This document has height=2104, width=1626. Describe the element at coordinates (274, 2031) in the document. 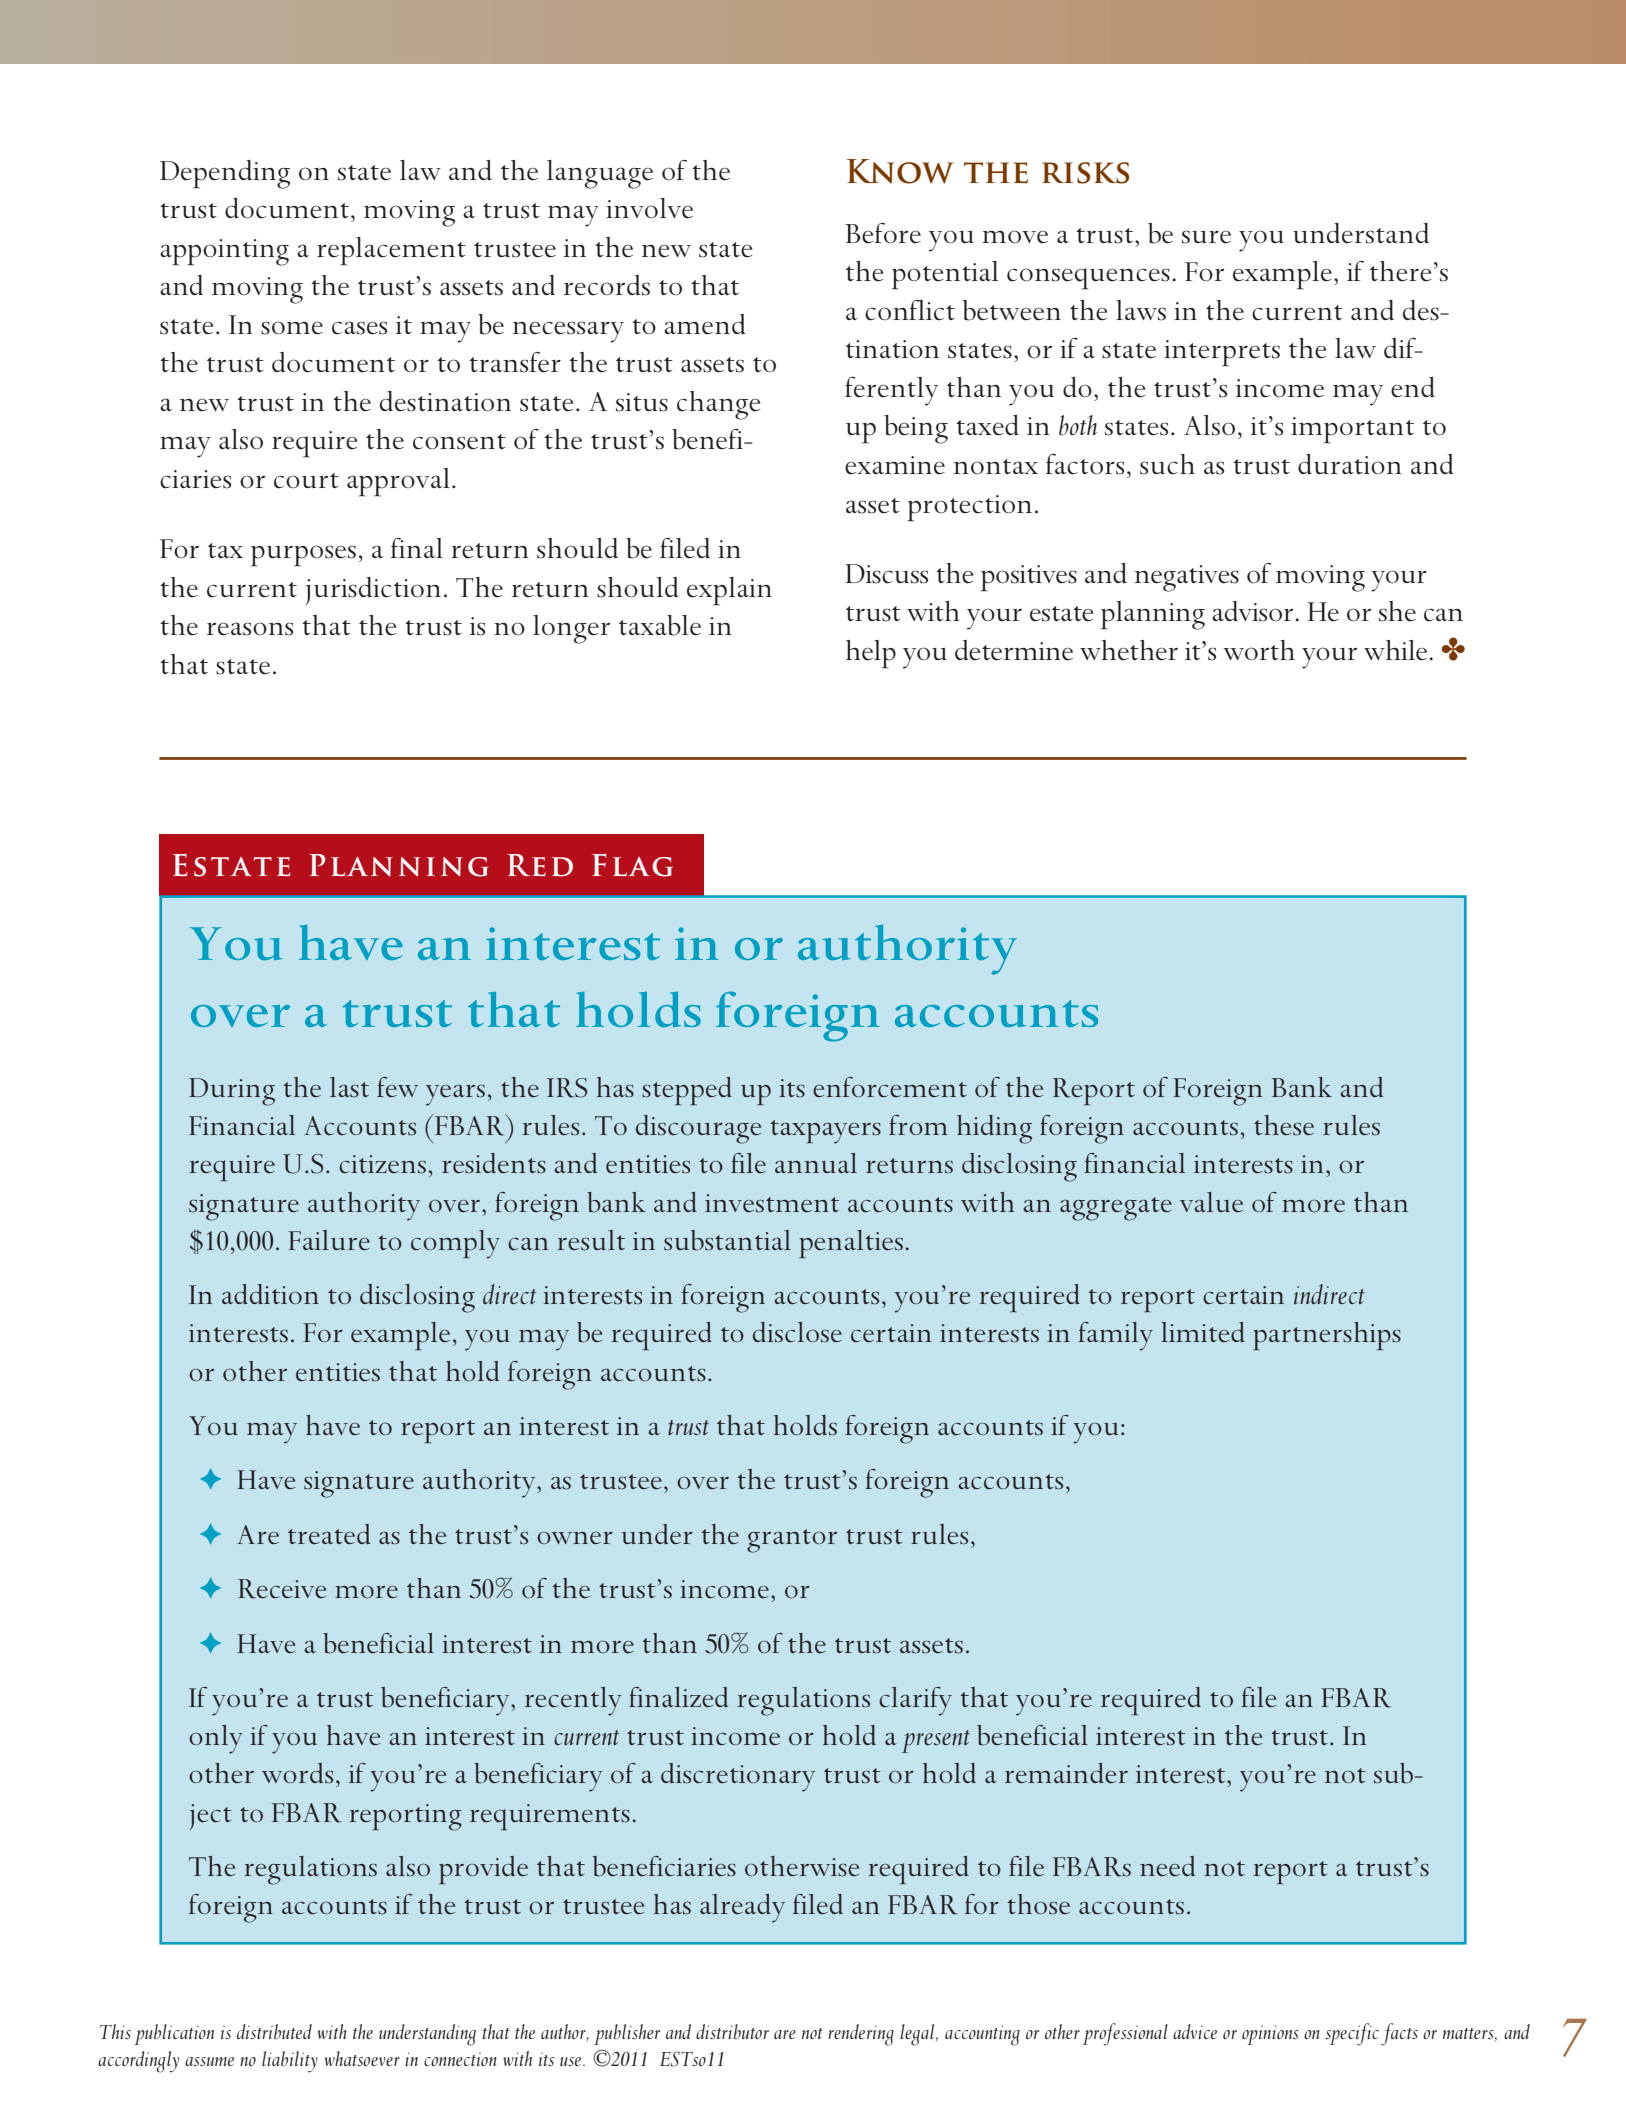

I see `distributed` at that location.
